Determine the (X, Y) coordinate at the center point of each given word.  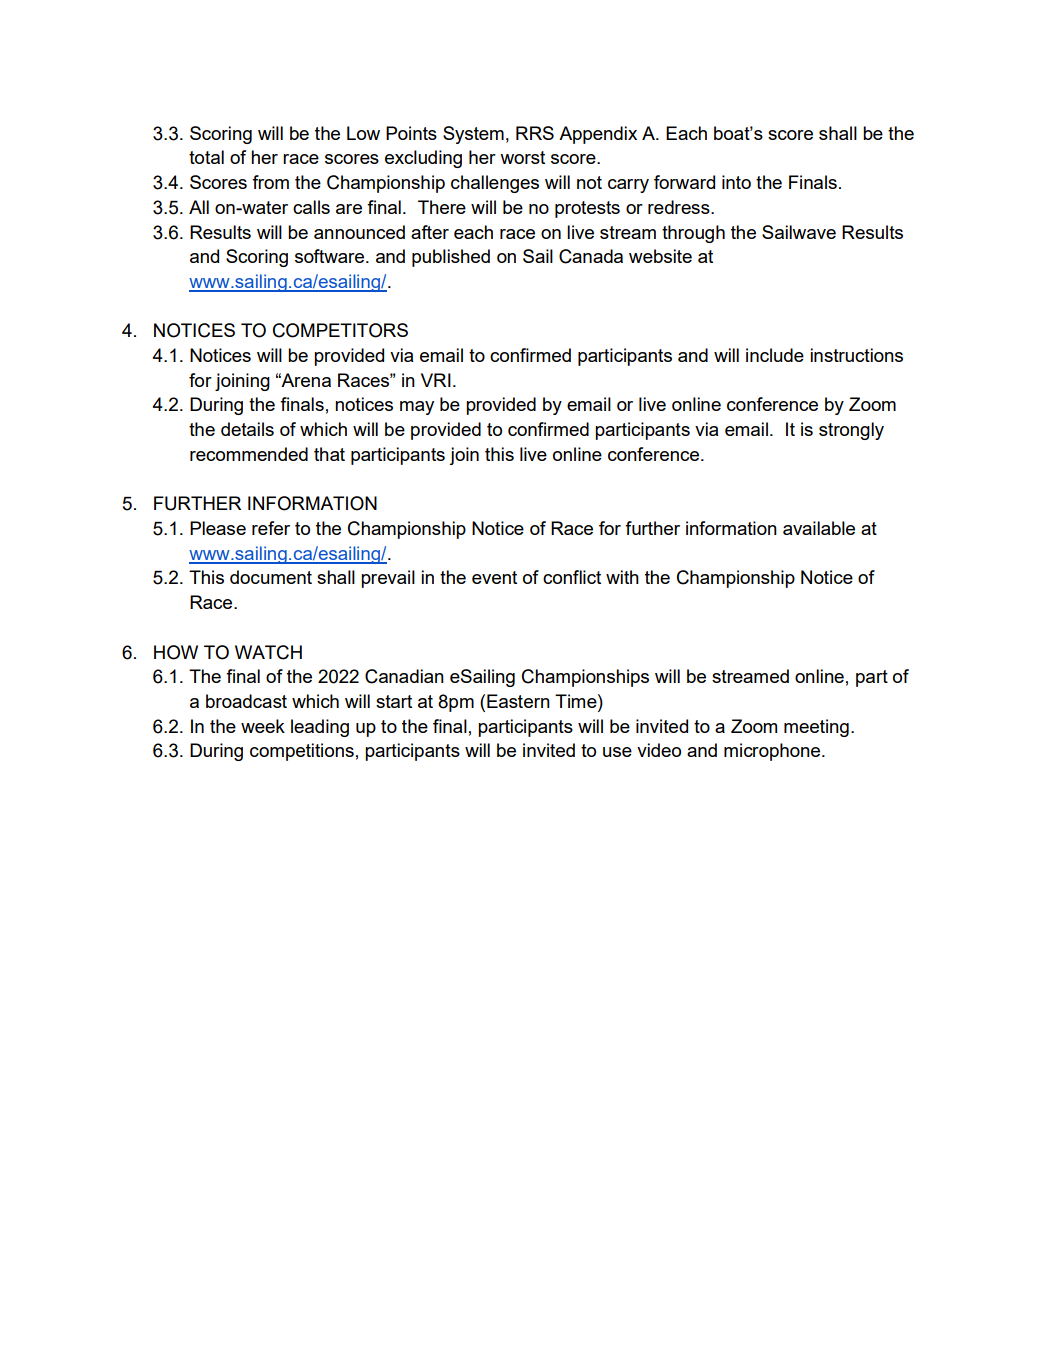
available (819, 528)
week (263, 726)
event (494, 577)
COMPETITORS (340, 330)
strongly (851, 431)
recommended (249, 454)
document (271, 577)
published (451, 258)
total (206, 157)
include (775, 355)
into (736, 182)
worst (522, 157)
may (417, 408)
